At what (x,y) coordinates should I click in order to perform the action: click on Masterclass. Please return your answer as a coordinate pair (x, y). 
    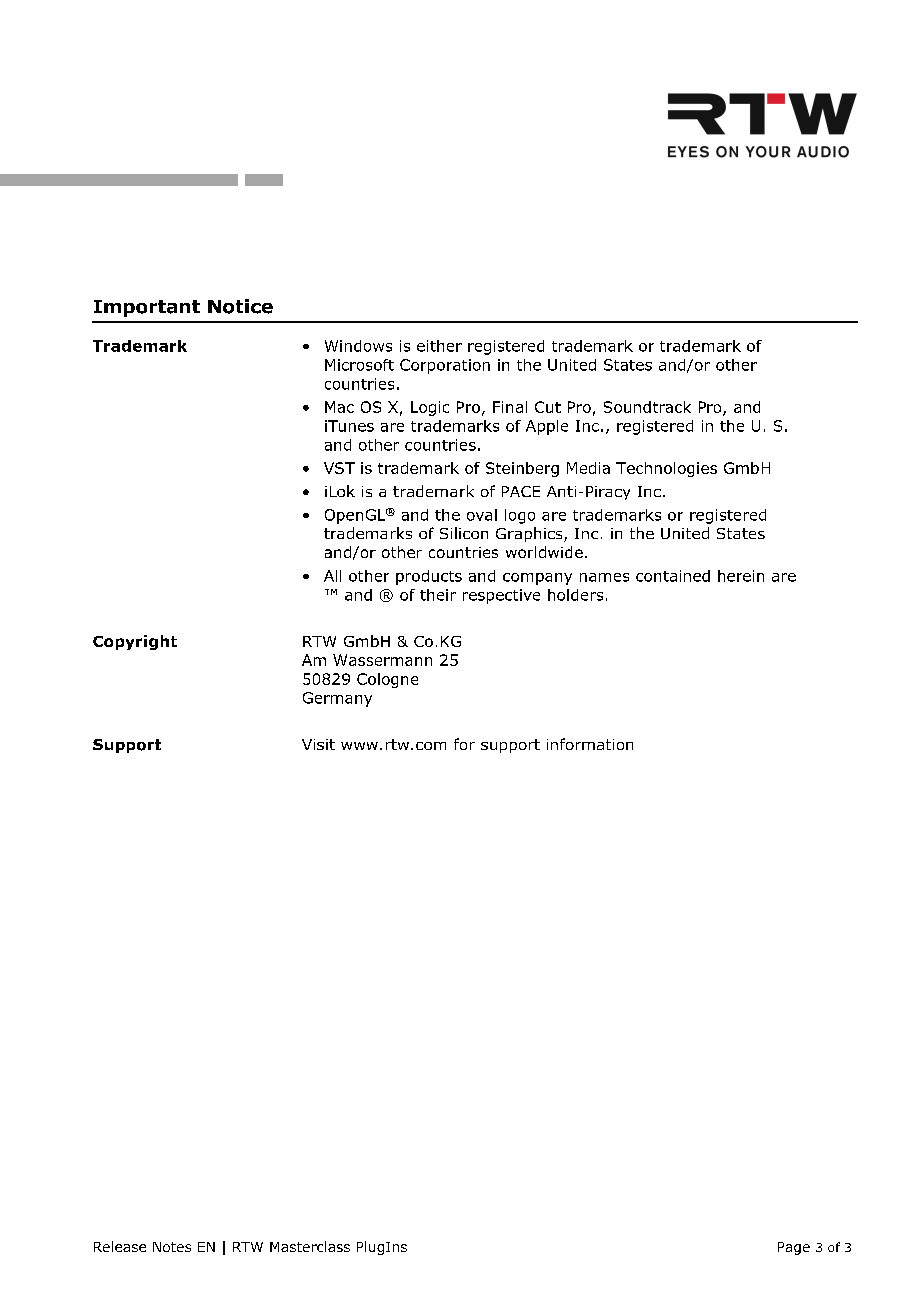
    Looking at the image, I should click on (310, 1246).
